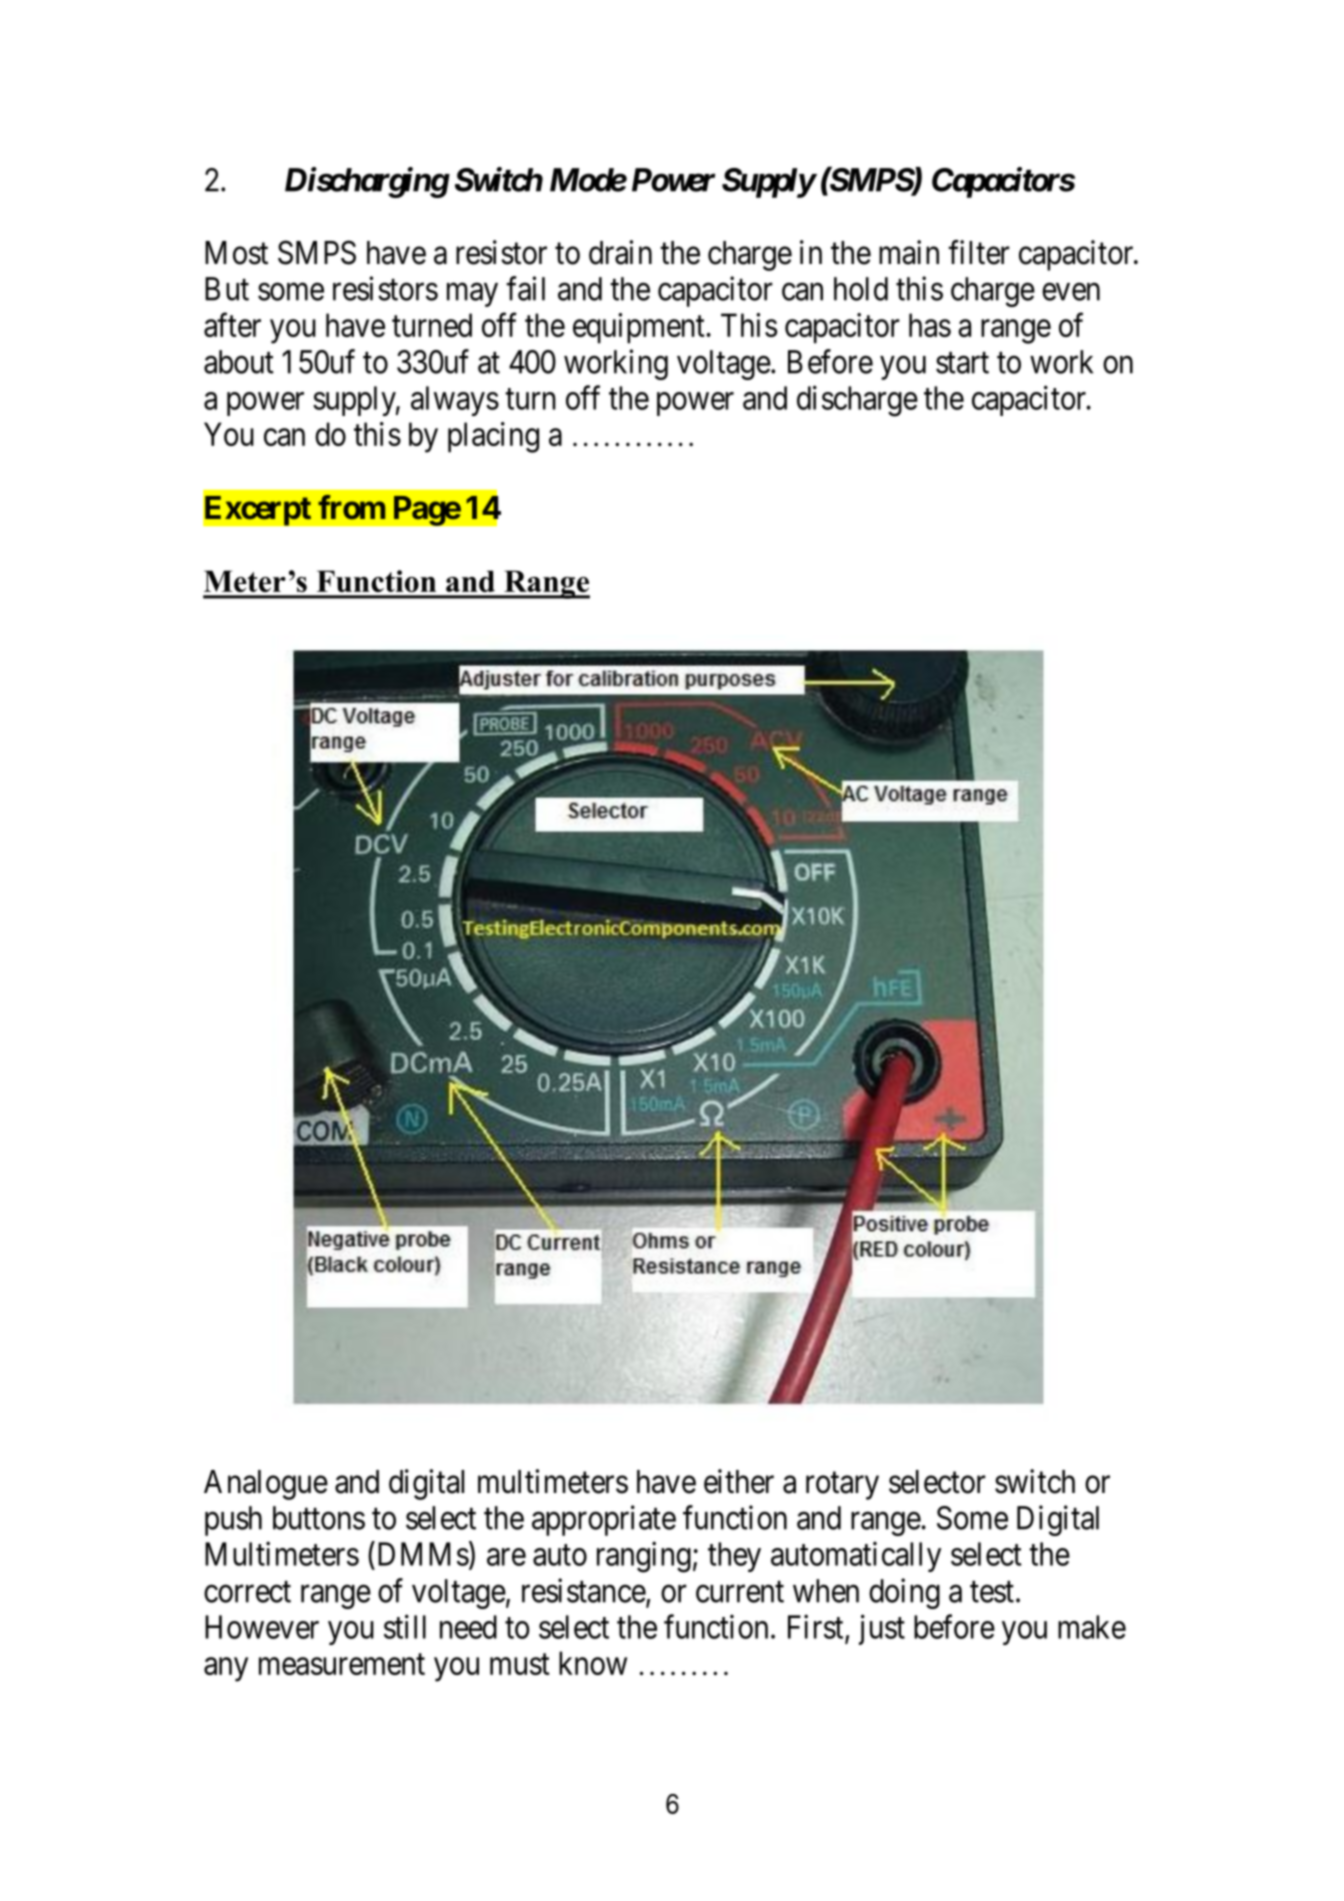  Describe the element at coordinates (232, 325) in the image. I see `after` at that location.
